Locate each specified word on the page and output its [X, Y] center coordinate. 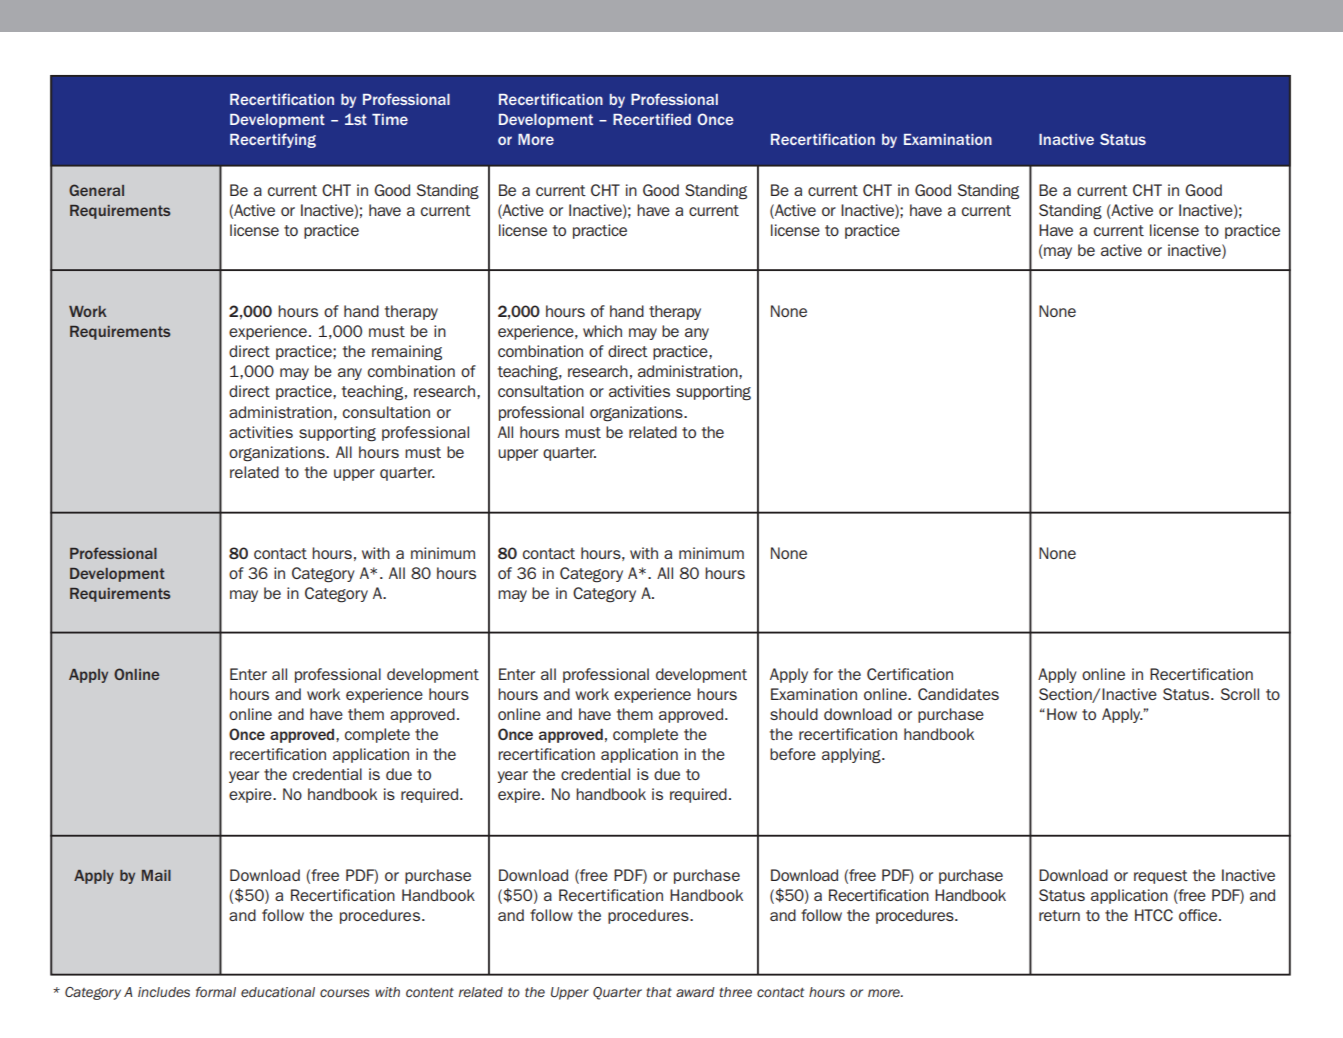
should [794, 714]
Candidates [958, 694]
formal [216, 992]
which [602, 331]
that [659, 992]
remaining [407, 353]
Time [390, 119]
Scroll [1240, 694]
